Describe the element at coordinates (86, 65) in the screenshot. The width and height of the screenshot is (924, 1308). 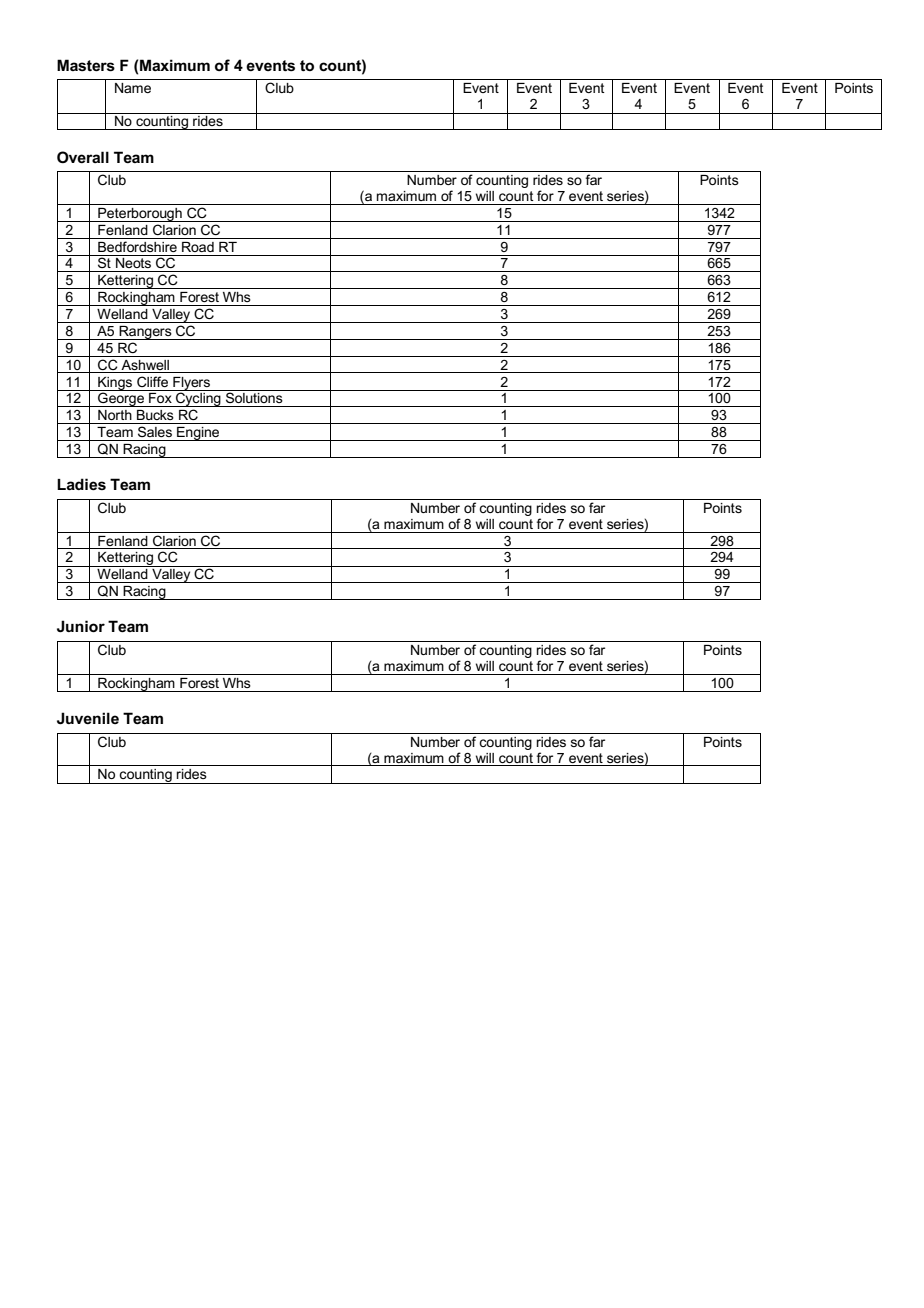
I see `Masters` at that location.
